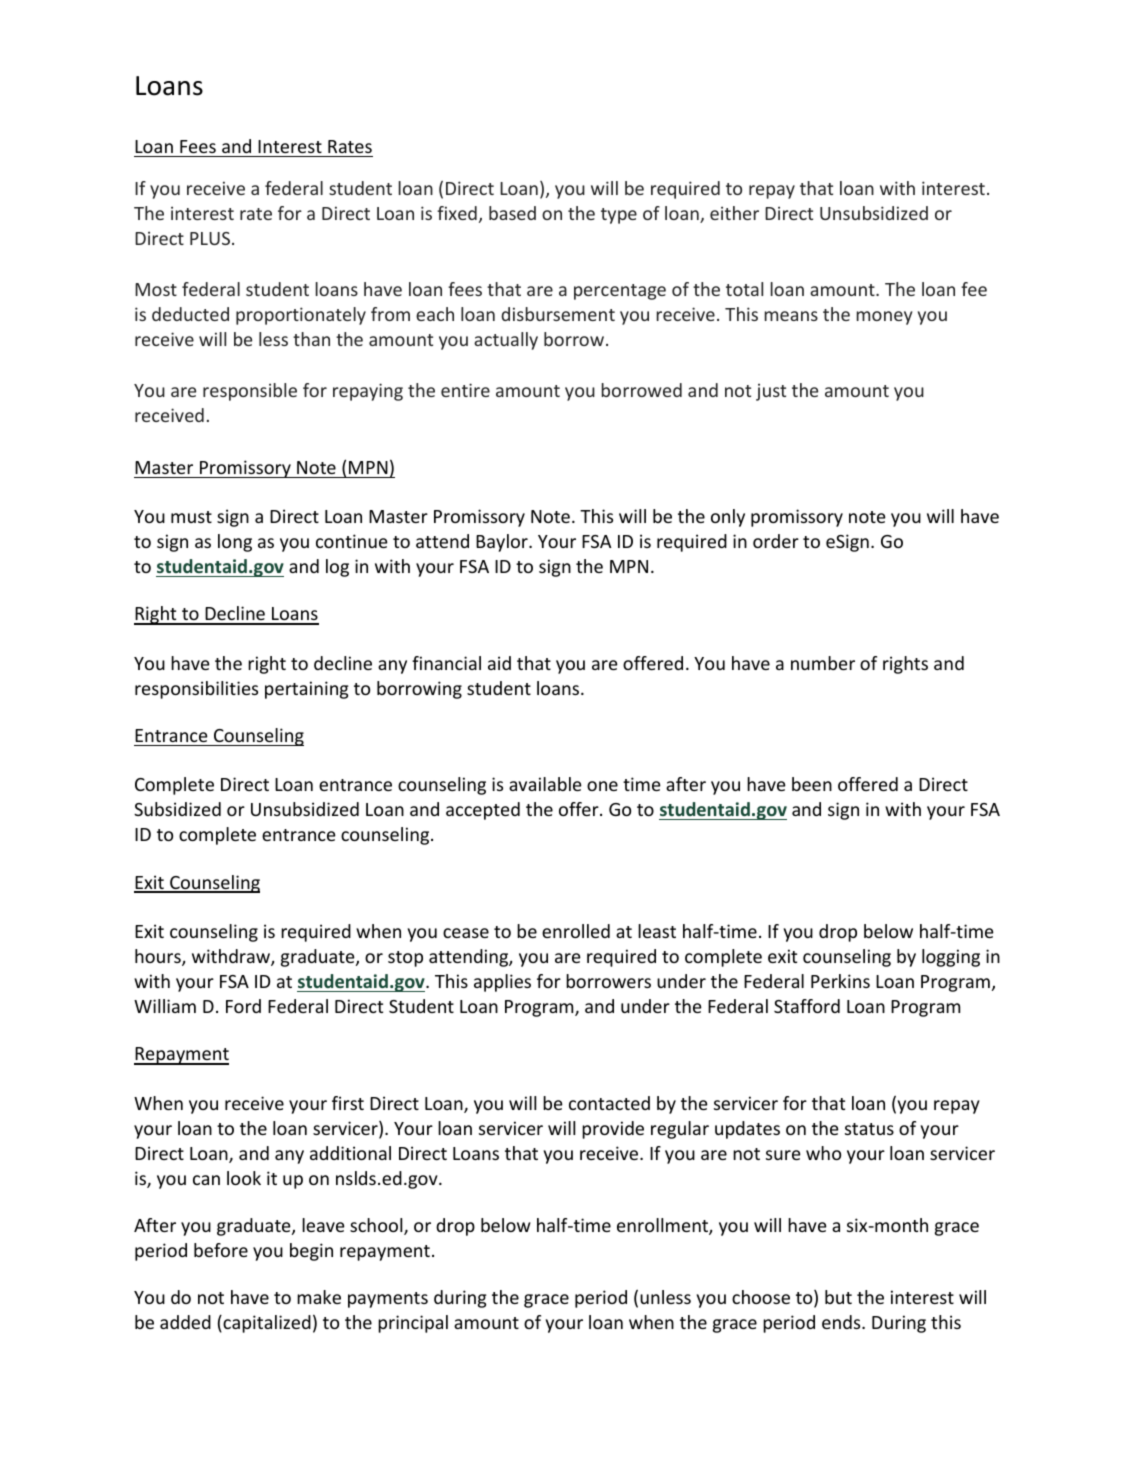 This image has height=1474, width=1139. What do you see at coordinates (503, 543) in the image?
I see `Baylor` at bounding box center [503, 543].
